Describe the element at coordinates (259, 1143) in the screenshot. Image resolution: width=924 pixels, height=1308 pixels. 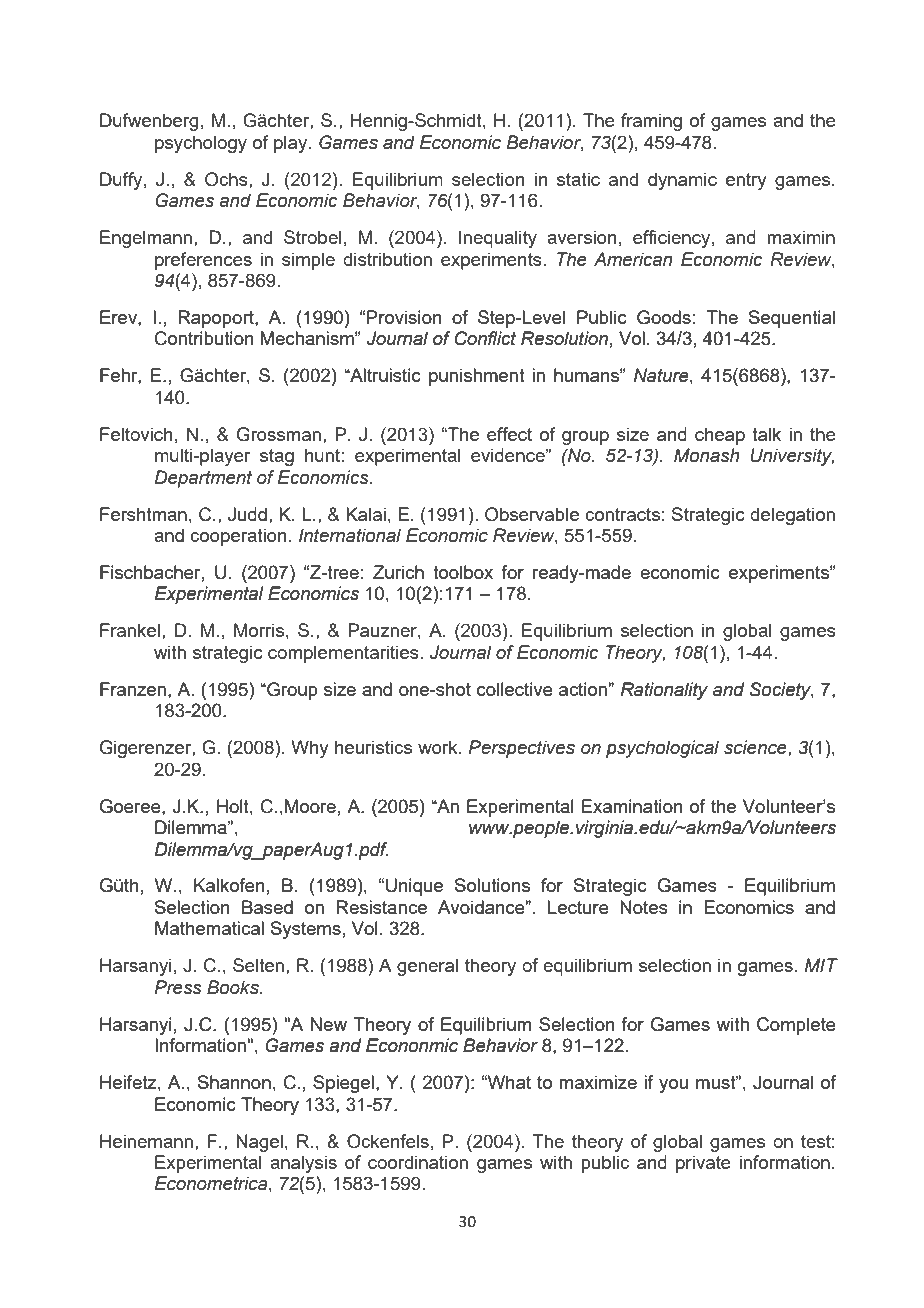
I see `Nagel` at that location.
